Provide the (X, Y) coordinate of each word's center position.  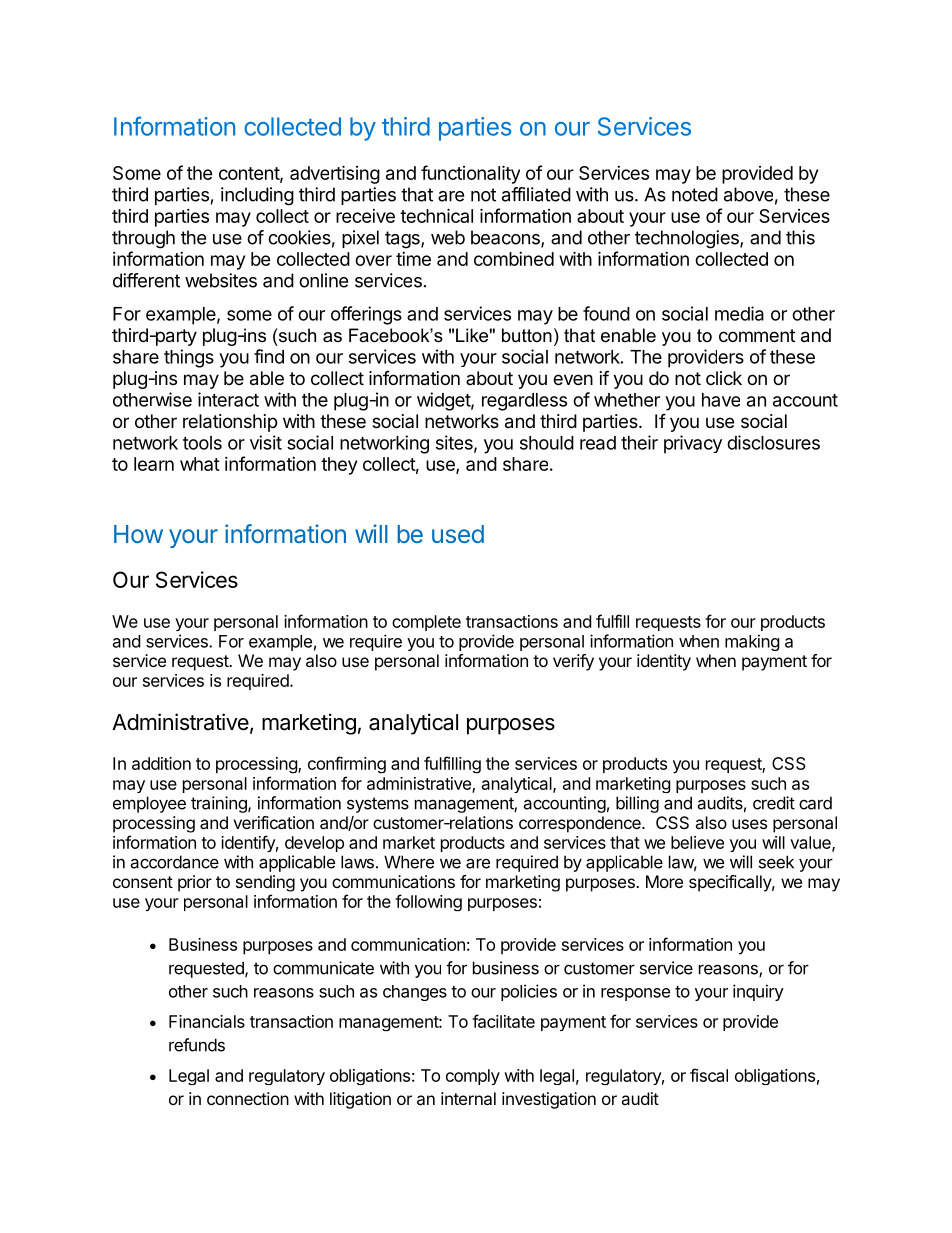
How (138, 534)
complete (426, 623)
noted (695, 194)
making (752, 642)
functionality (470, 174)
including (257, 196)
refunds (197, 1045)
